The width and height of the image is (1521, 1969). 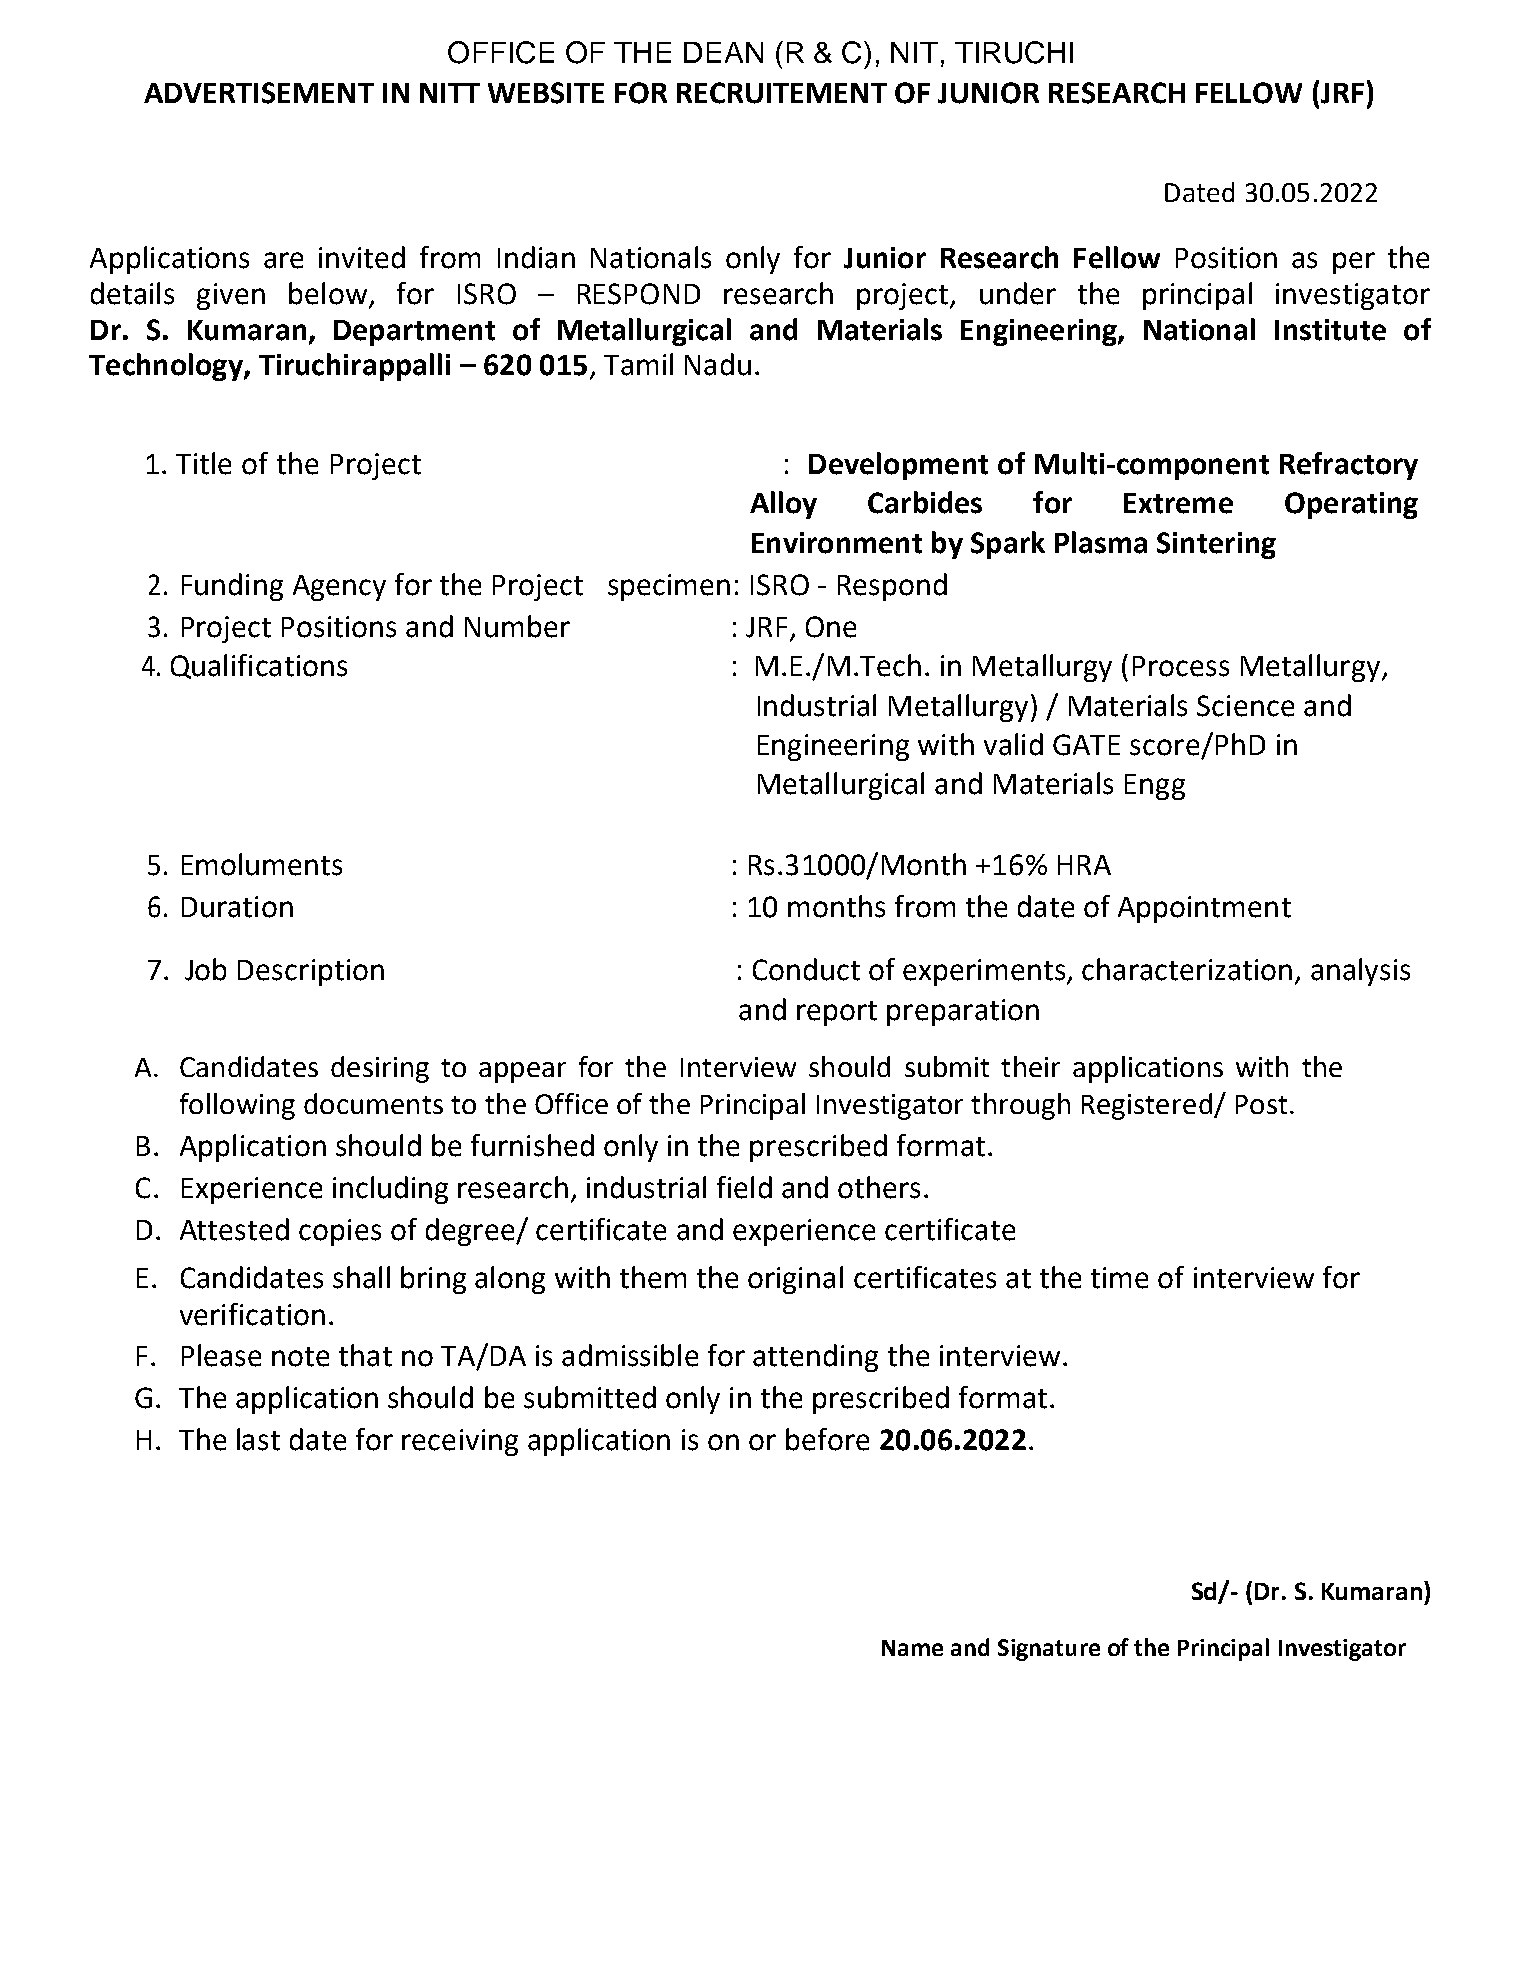 I want to click on field, so click(x=744, y=1187).
